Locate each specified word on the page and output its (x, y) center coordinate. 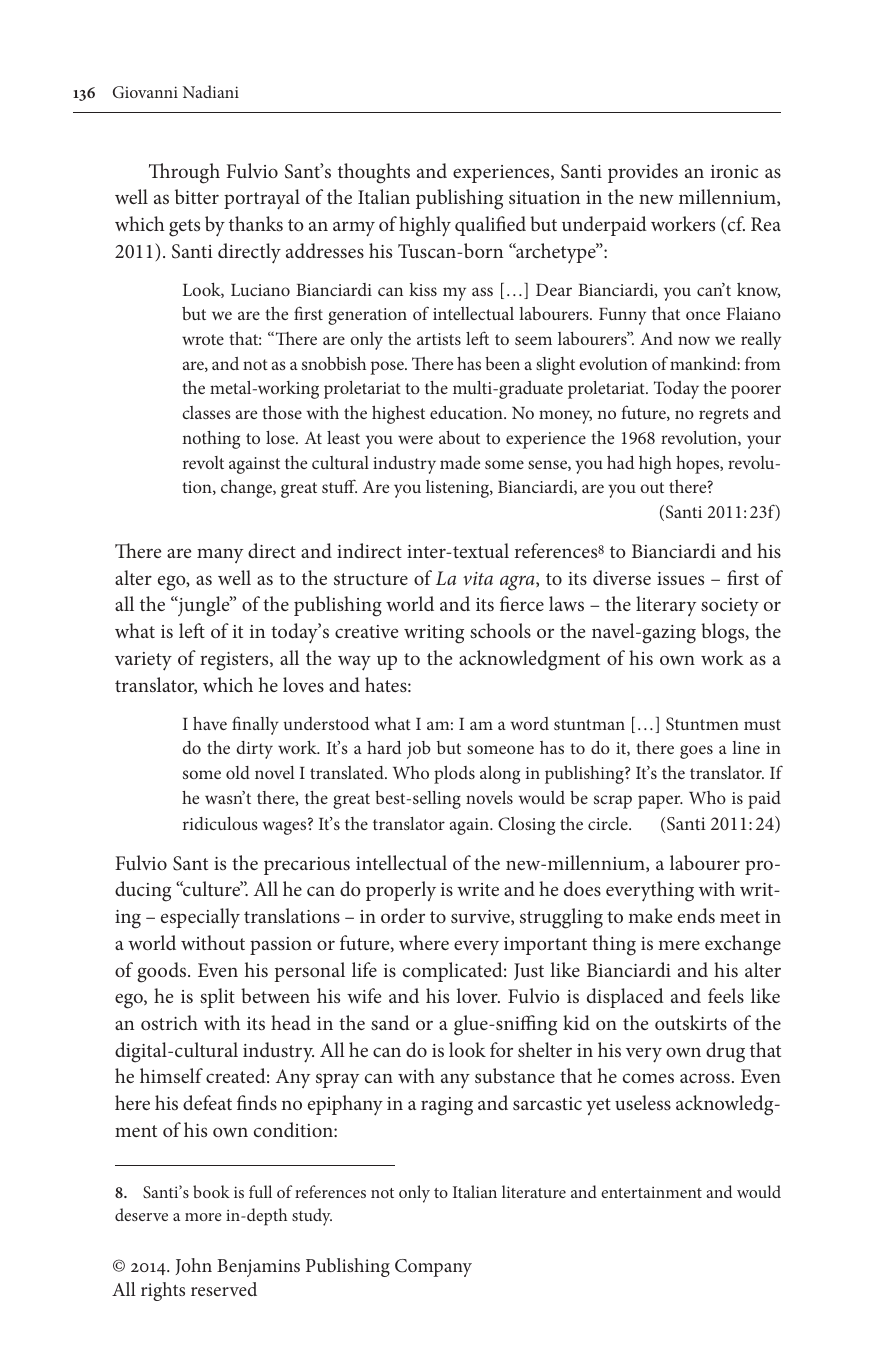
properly (401, 891)
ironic (734, 171)
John (194, 1266)
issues (680, 578)
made (460, 462)
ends (696, 915)
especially (200, 918)
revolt (203, 462)
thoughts (374, 173)
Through (184, 173)
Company (433, 1268)
